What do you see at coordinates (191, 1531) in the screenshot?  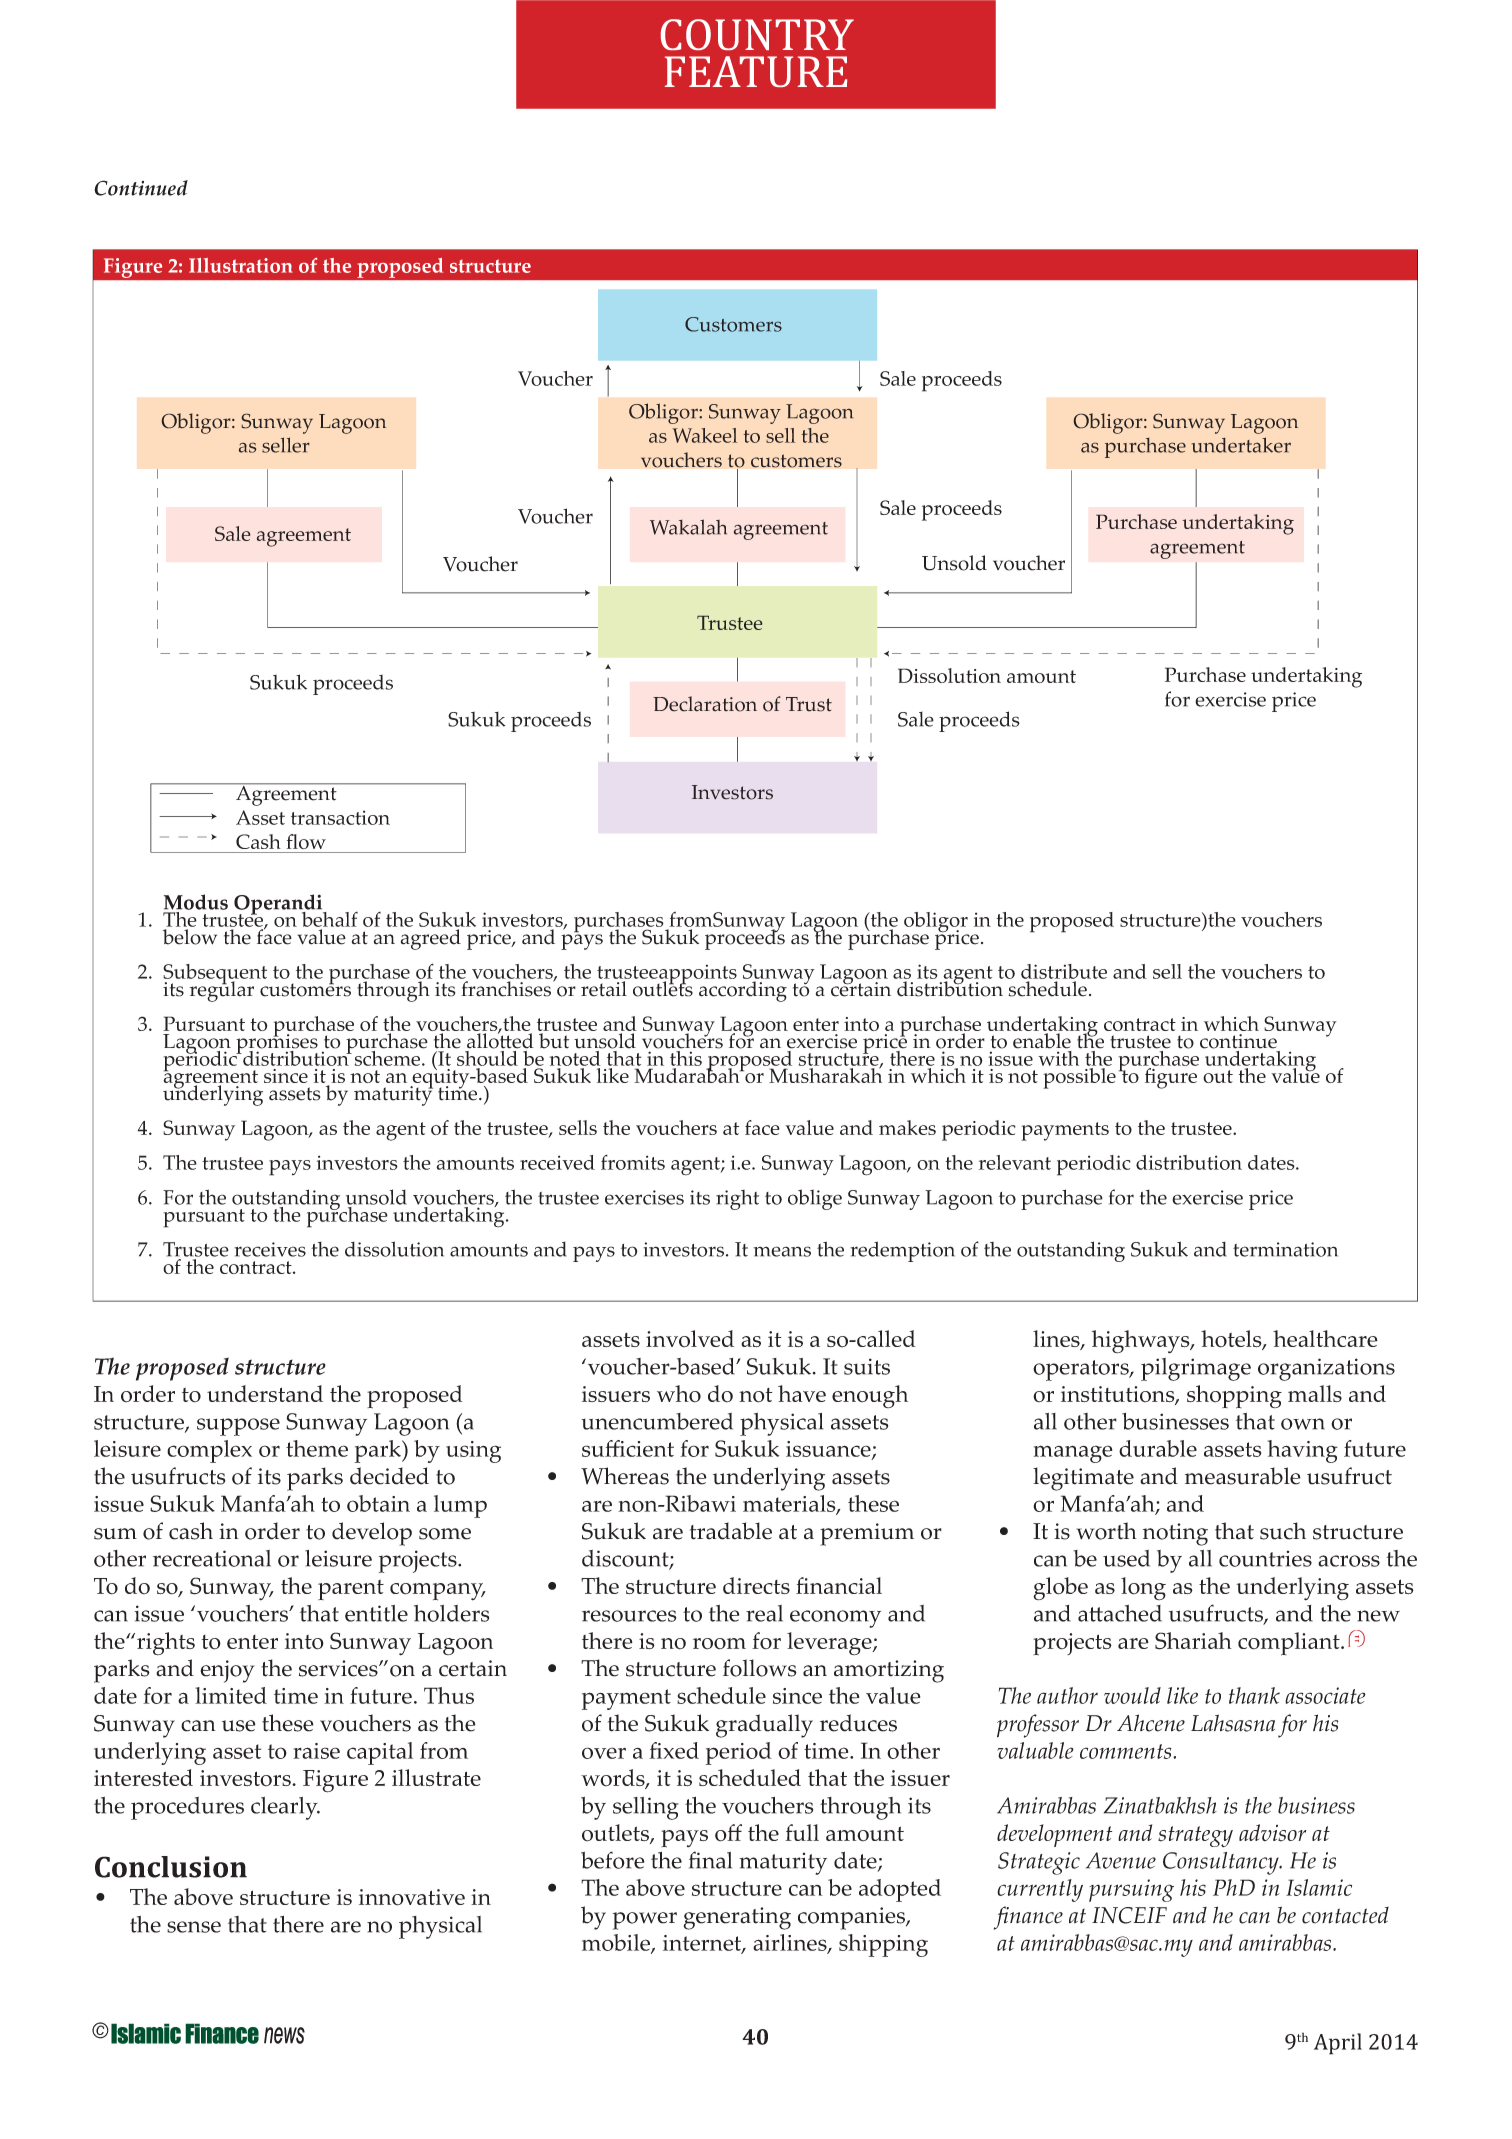 I see `cash` at bounding box center [191, 1531].
